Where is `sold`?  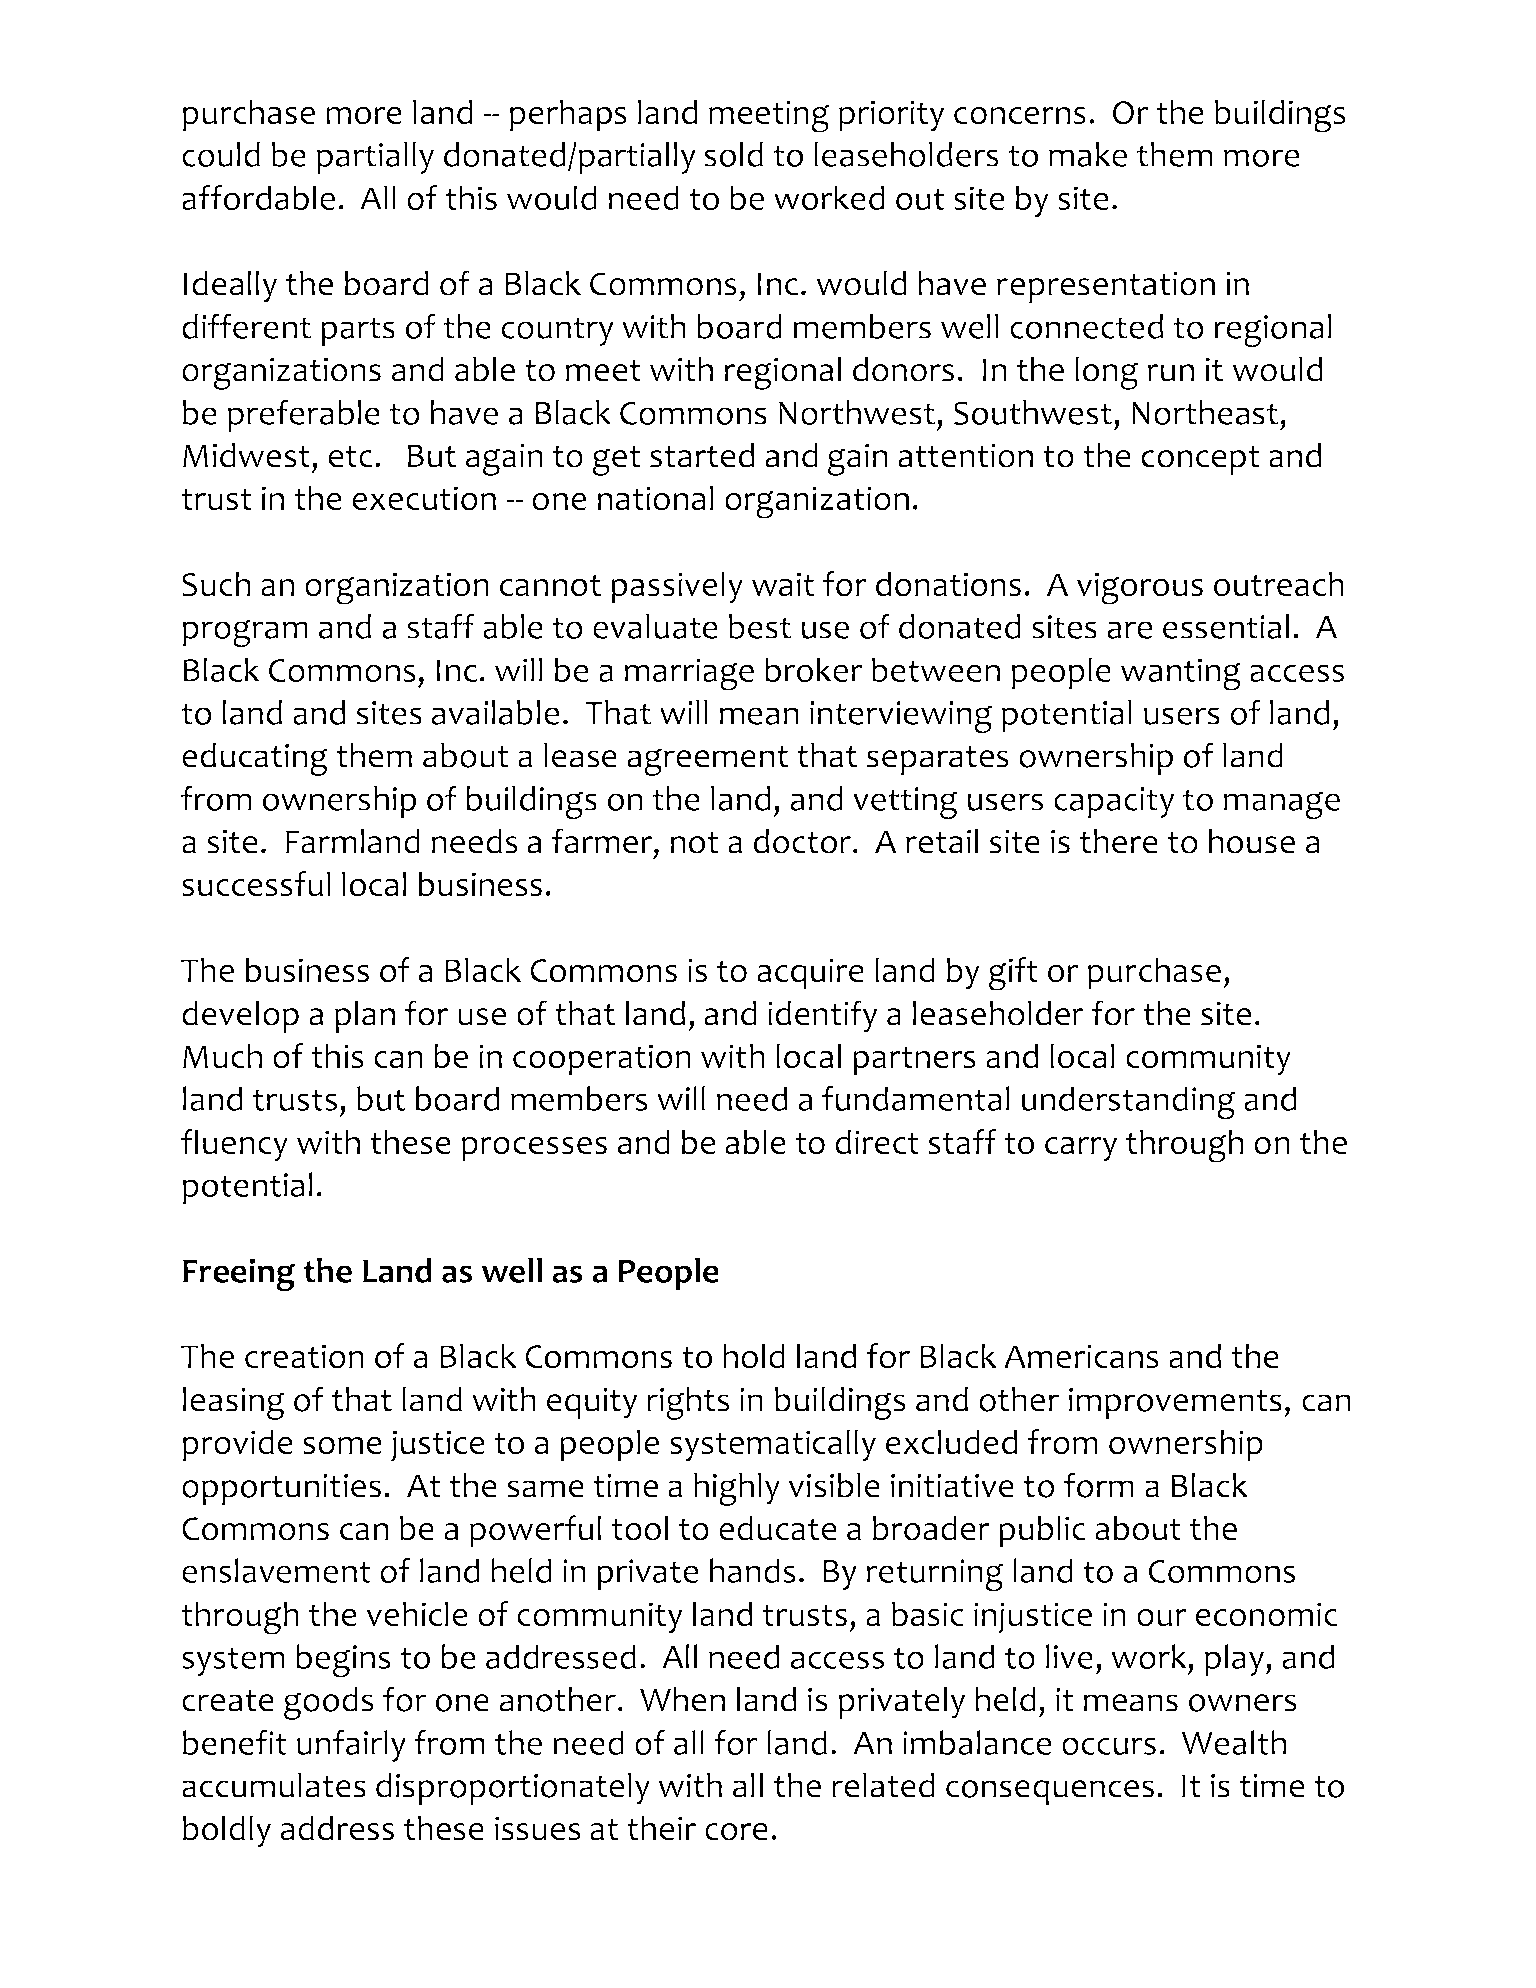 sold is located at coordinates (733, 154).
